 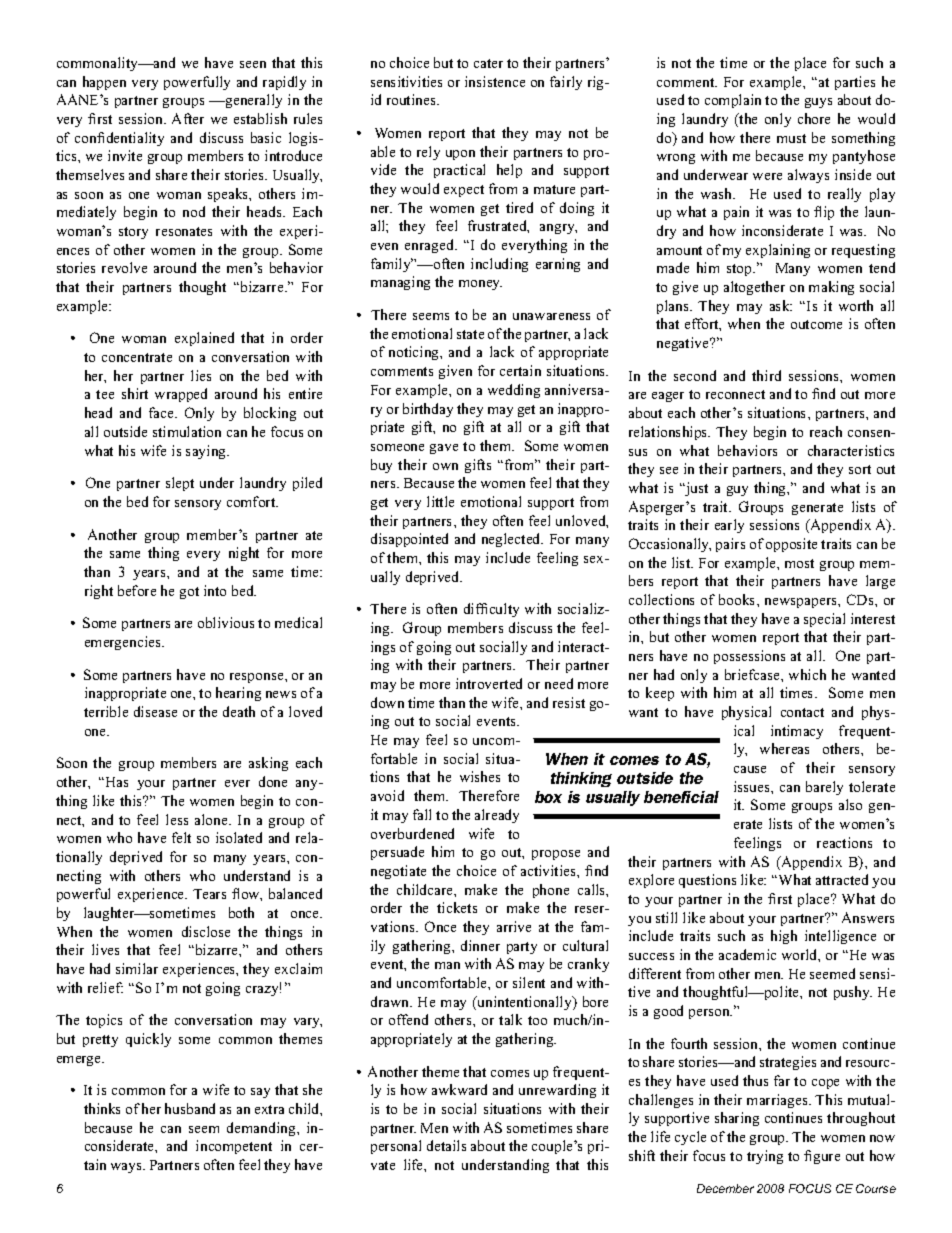 What do you see at coordinates (818, 103) in the screenshot?
I see `guys` at bounding box center [818, 103].
